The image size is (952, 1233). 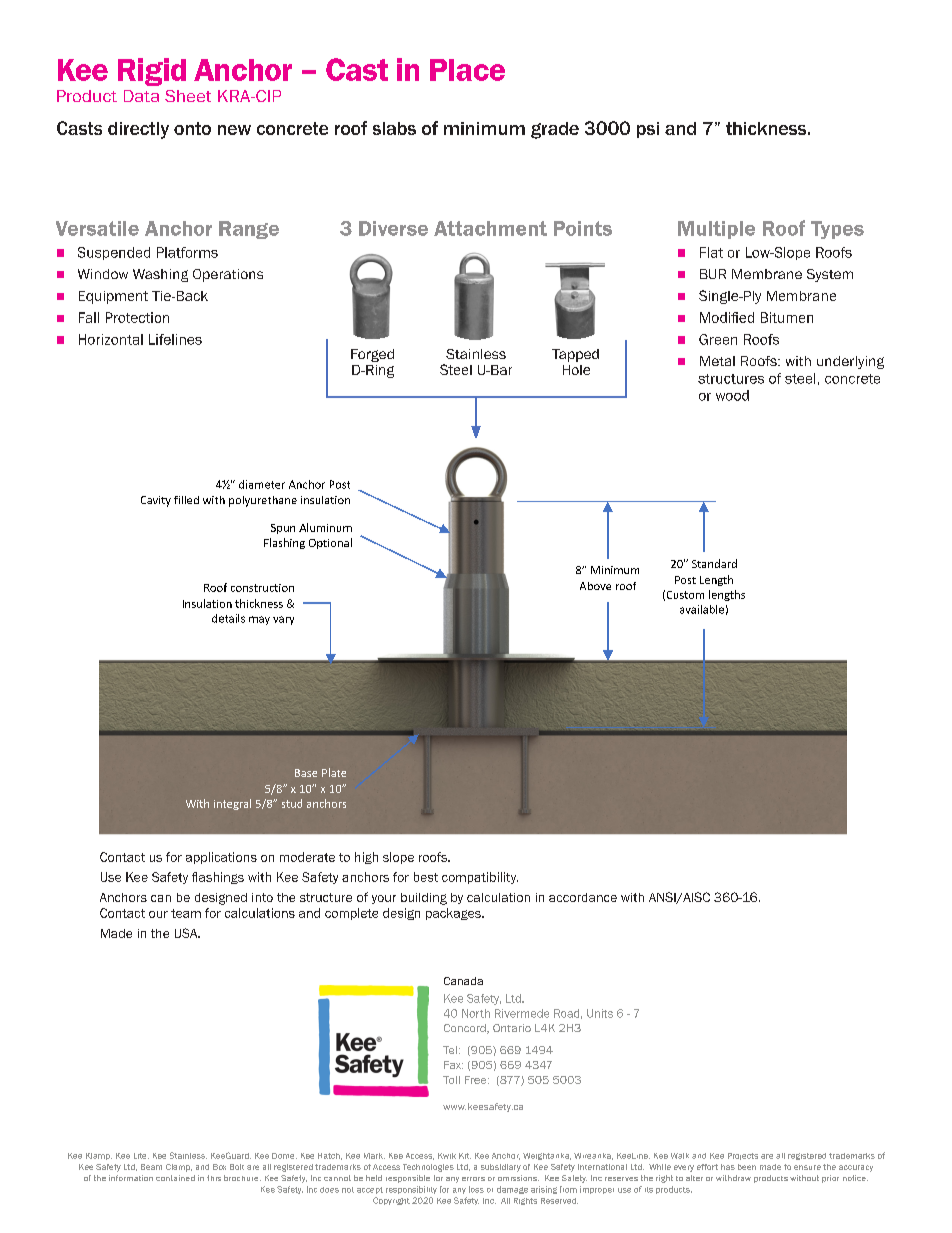 What do you see at coordinates (702, 609) in the page?
I see `available` at bounding box center [702, 609].
